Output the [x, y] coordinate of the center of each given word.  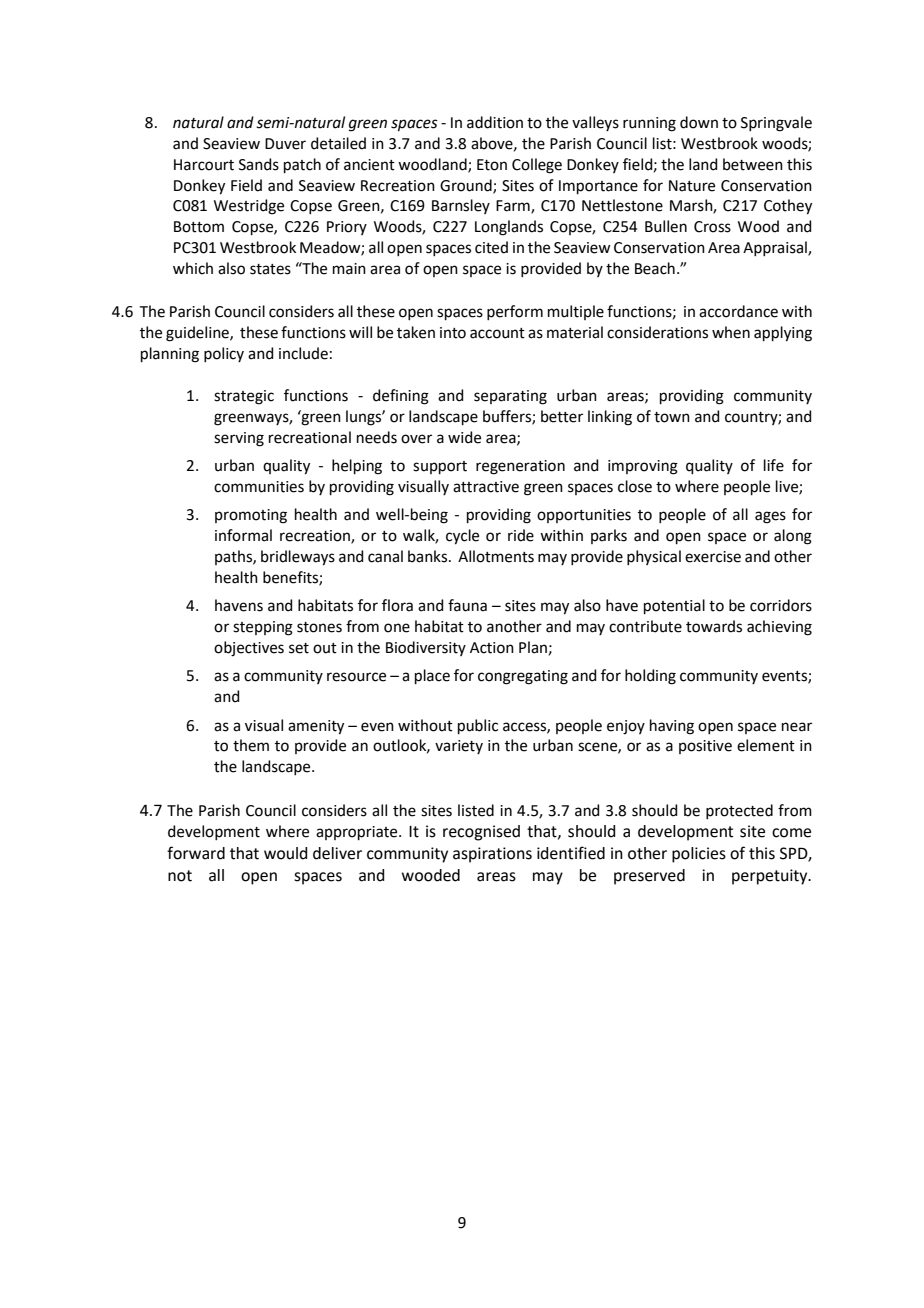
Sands [259, 164]
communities [259, 487]
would [285, 853]
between [753, 164]
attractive [486, 487]
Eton [492, 165]
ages [770, 517]
